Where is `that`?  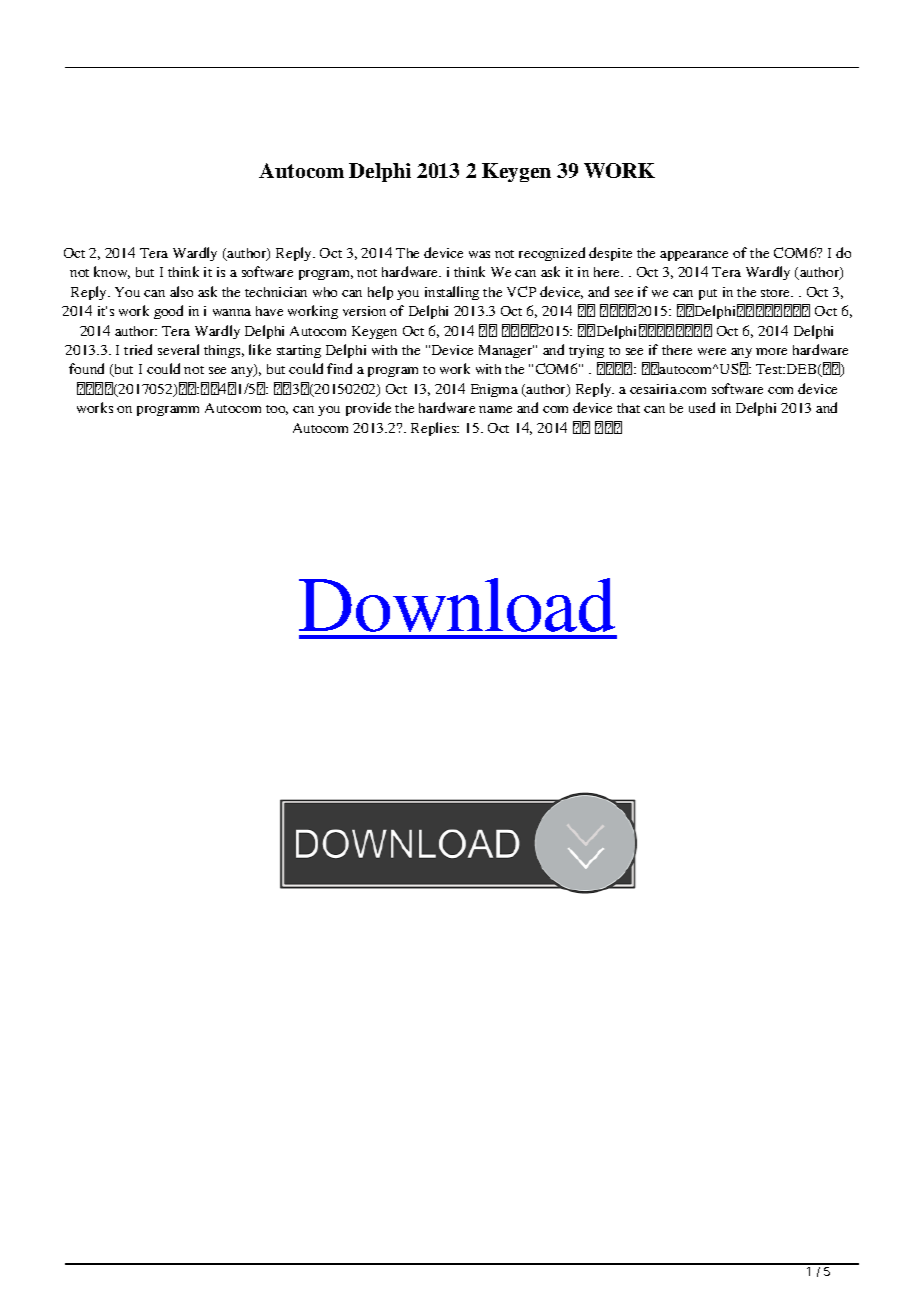 that is located at coordinates (628, 408).
